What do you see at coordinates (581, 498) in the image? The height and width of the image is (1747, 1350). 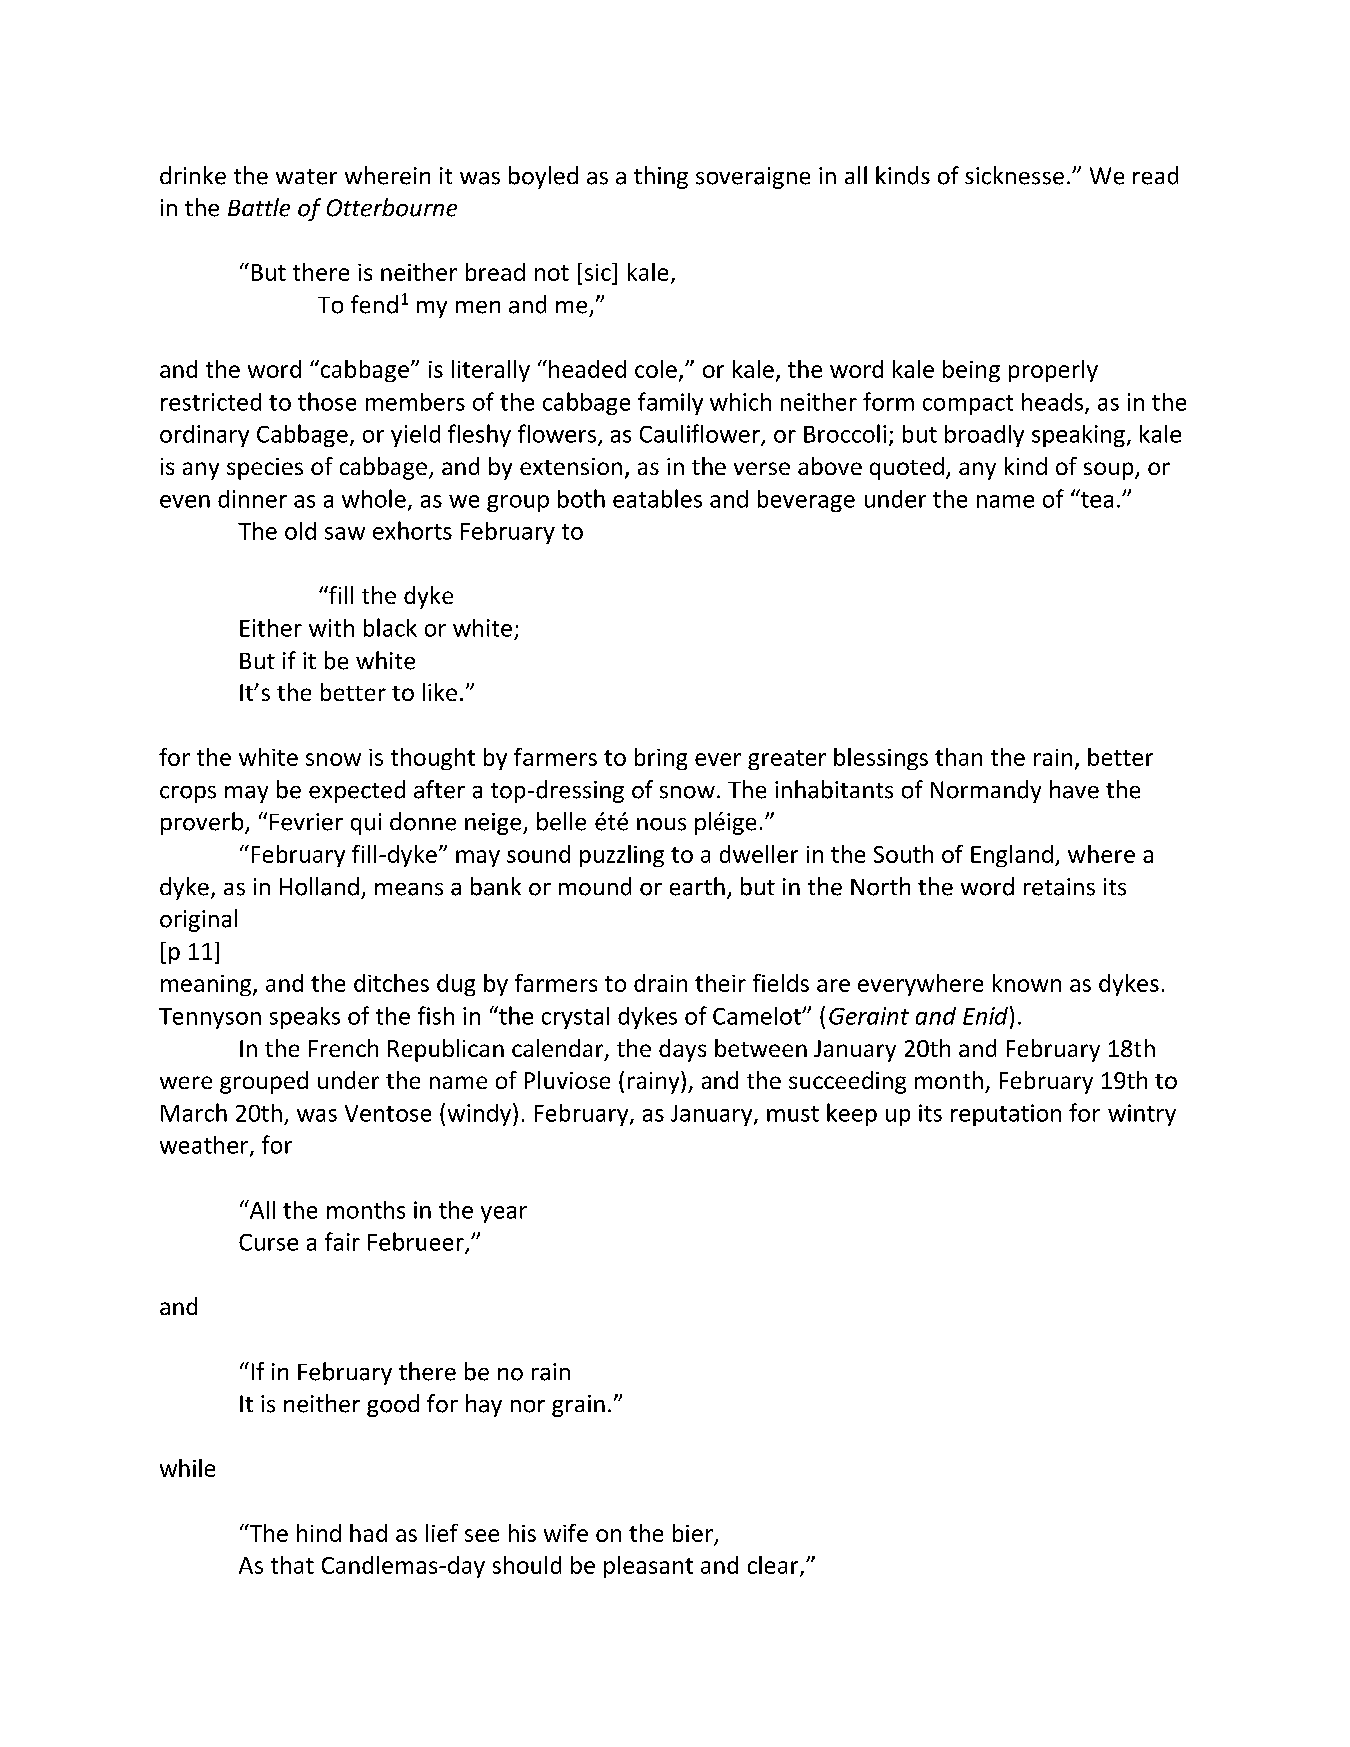 I see `both` at bounding box center [581, 498].
